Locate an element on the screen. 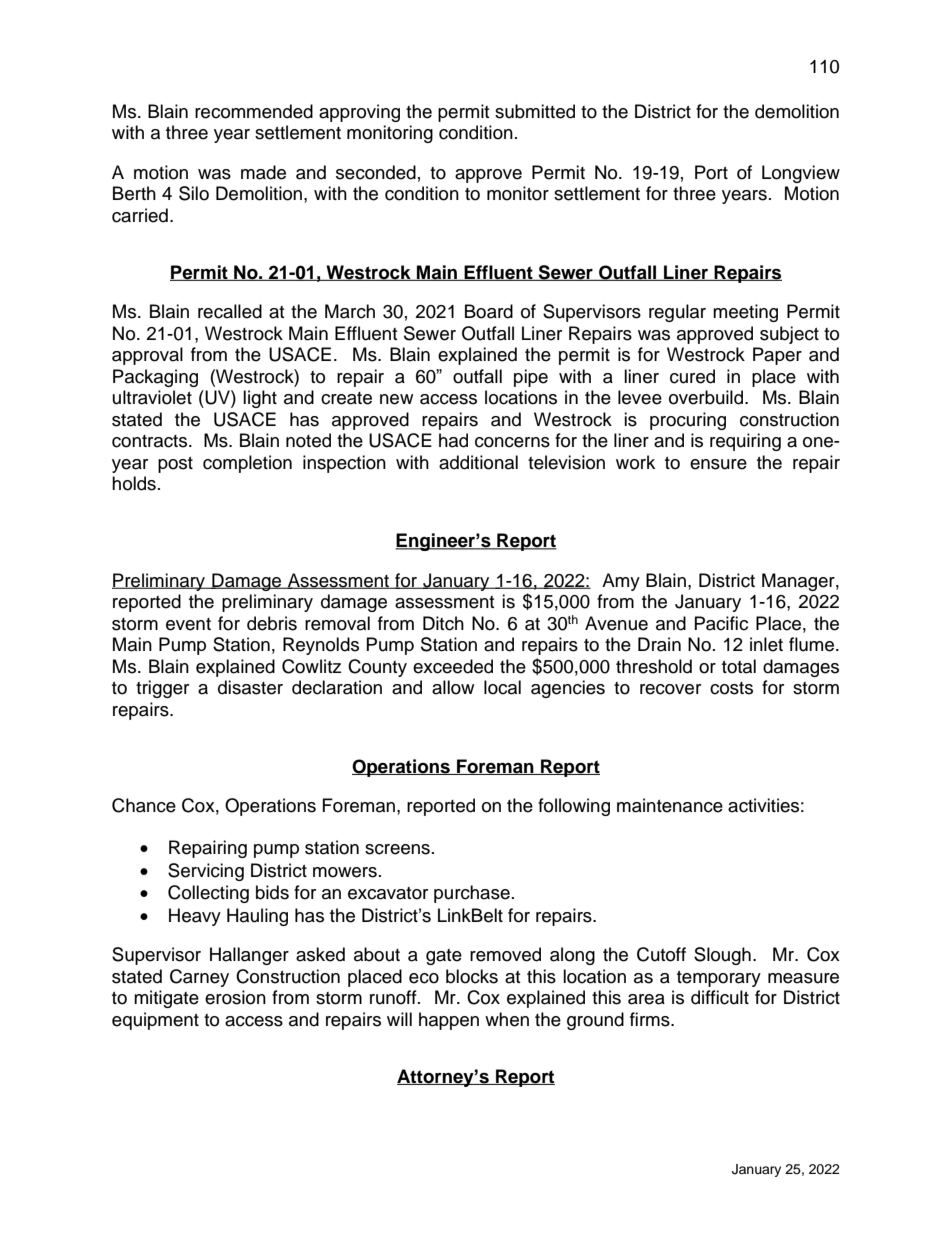 The width and height of the screenshot is (952, 1233). recommended is located at coordinates (254, 111).
